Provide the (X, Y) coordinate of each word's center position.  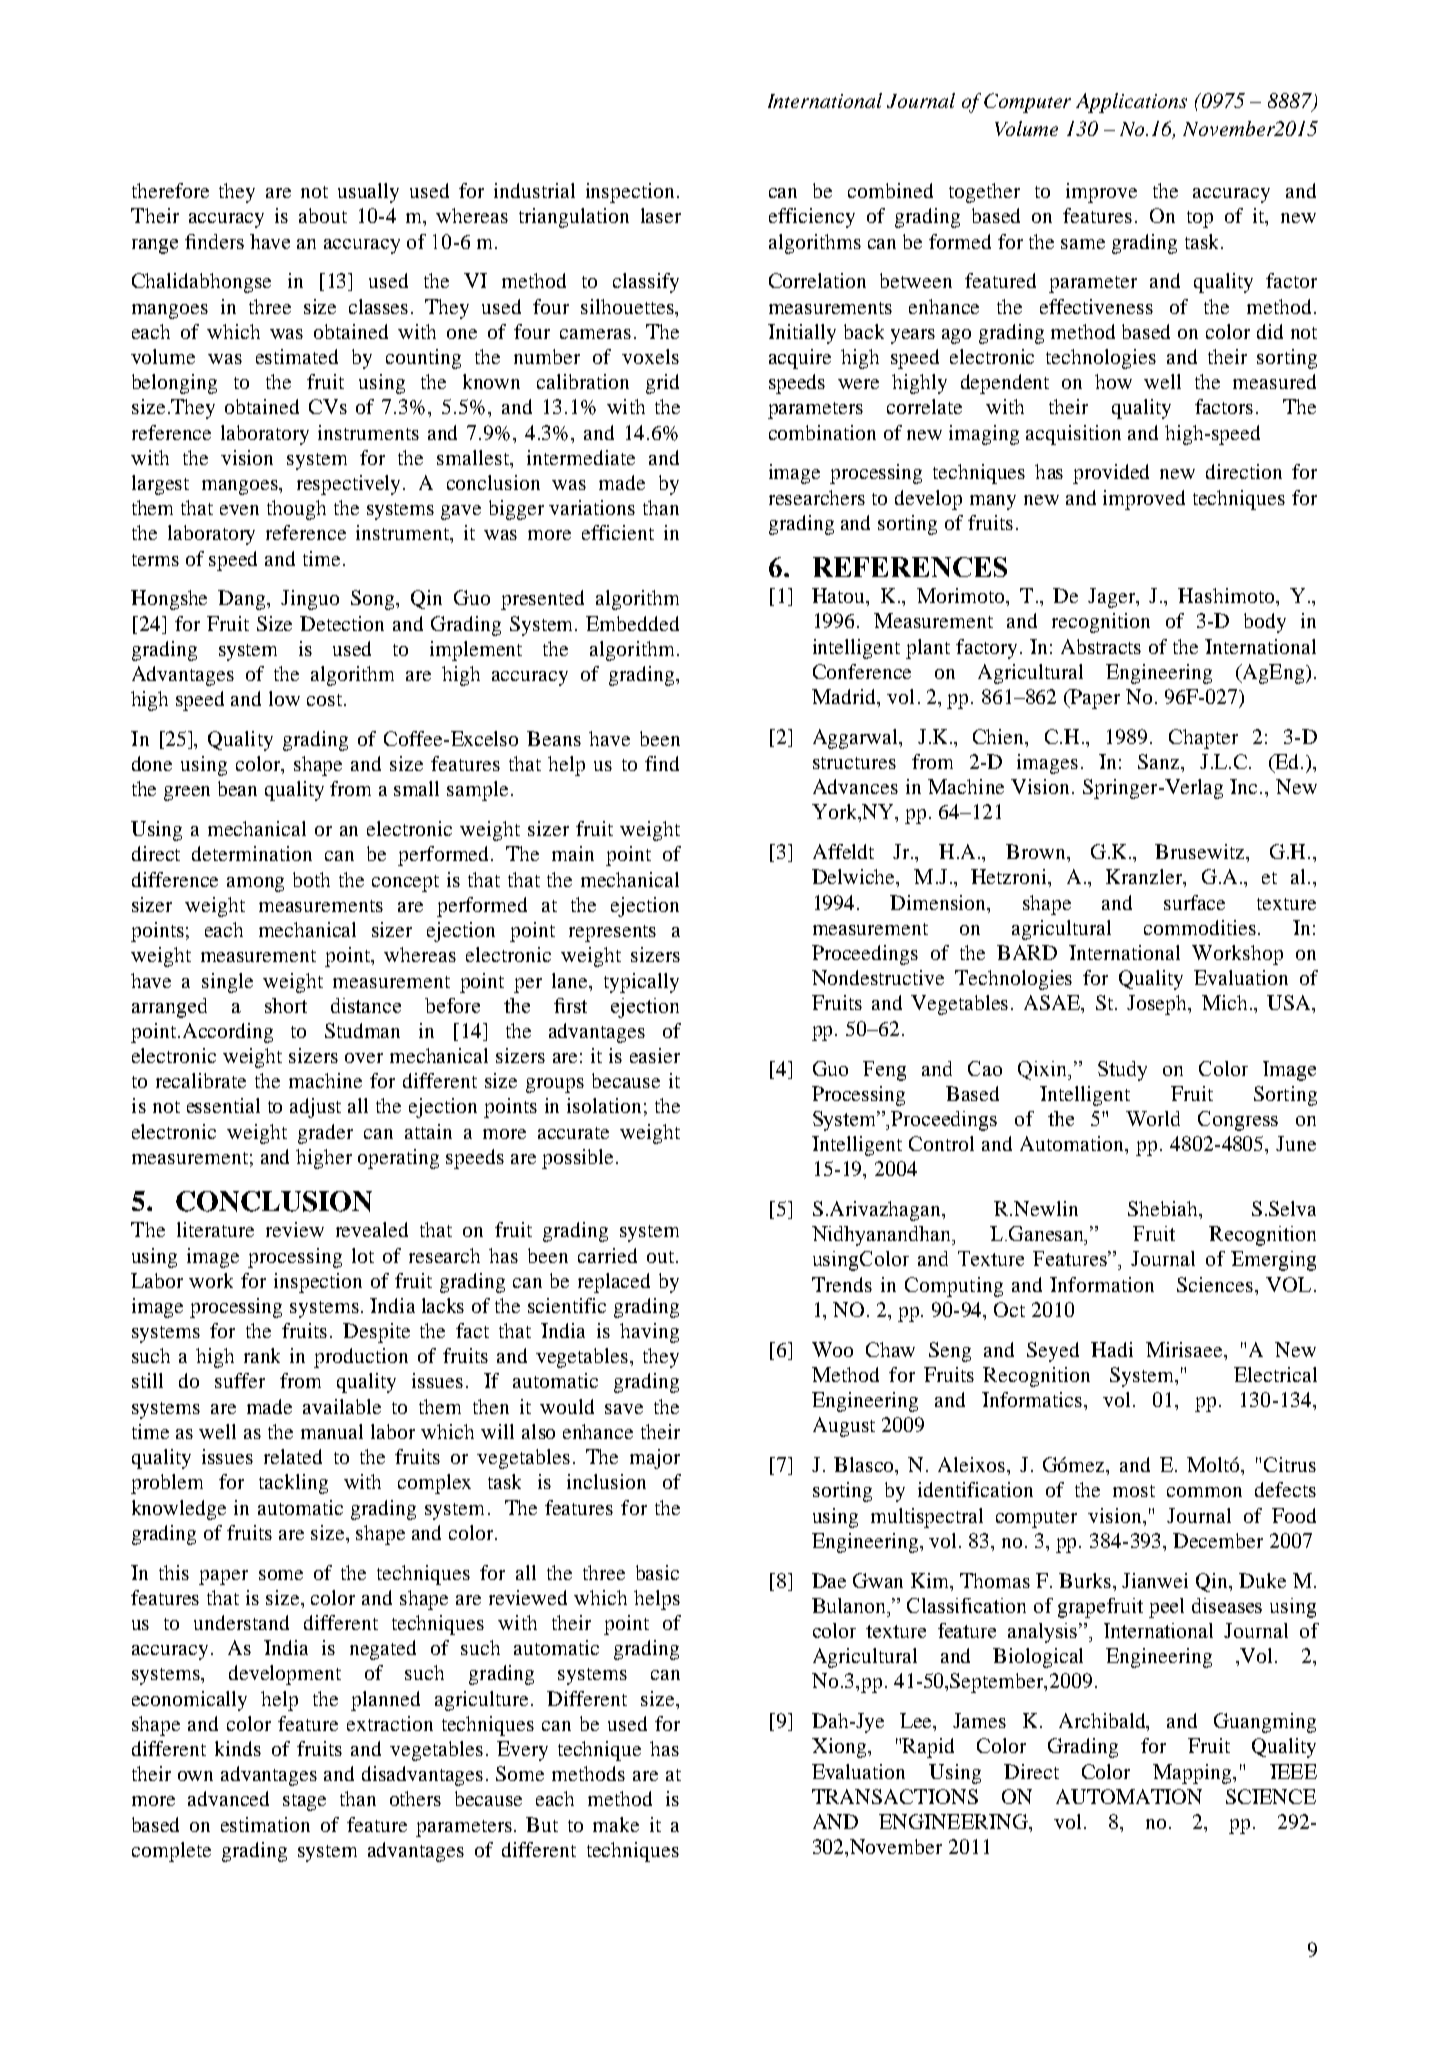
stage (304, 1802)
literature (215, 1229)
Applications (1131, 103)
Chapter (1203, 739)
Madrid (845, 698)
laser (661, 215)
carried (607, 1255)
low (284, 698)
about (323, 215)
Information (1102, 1284)
